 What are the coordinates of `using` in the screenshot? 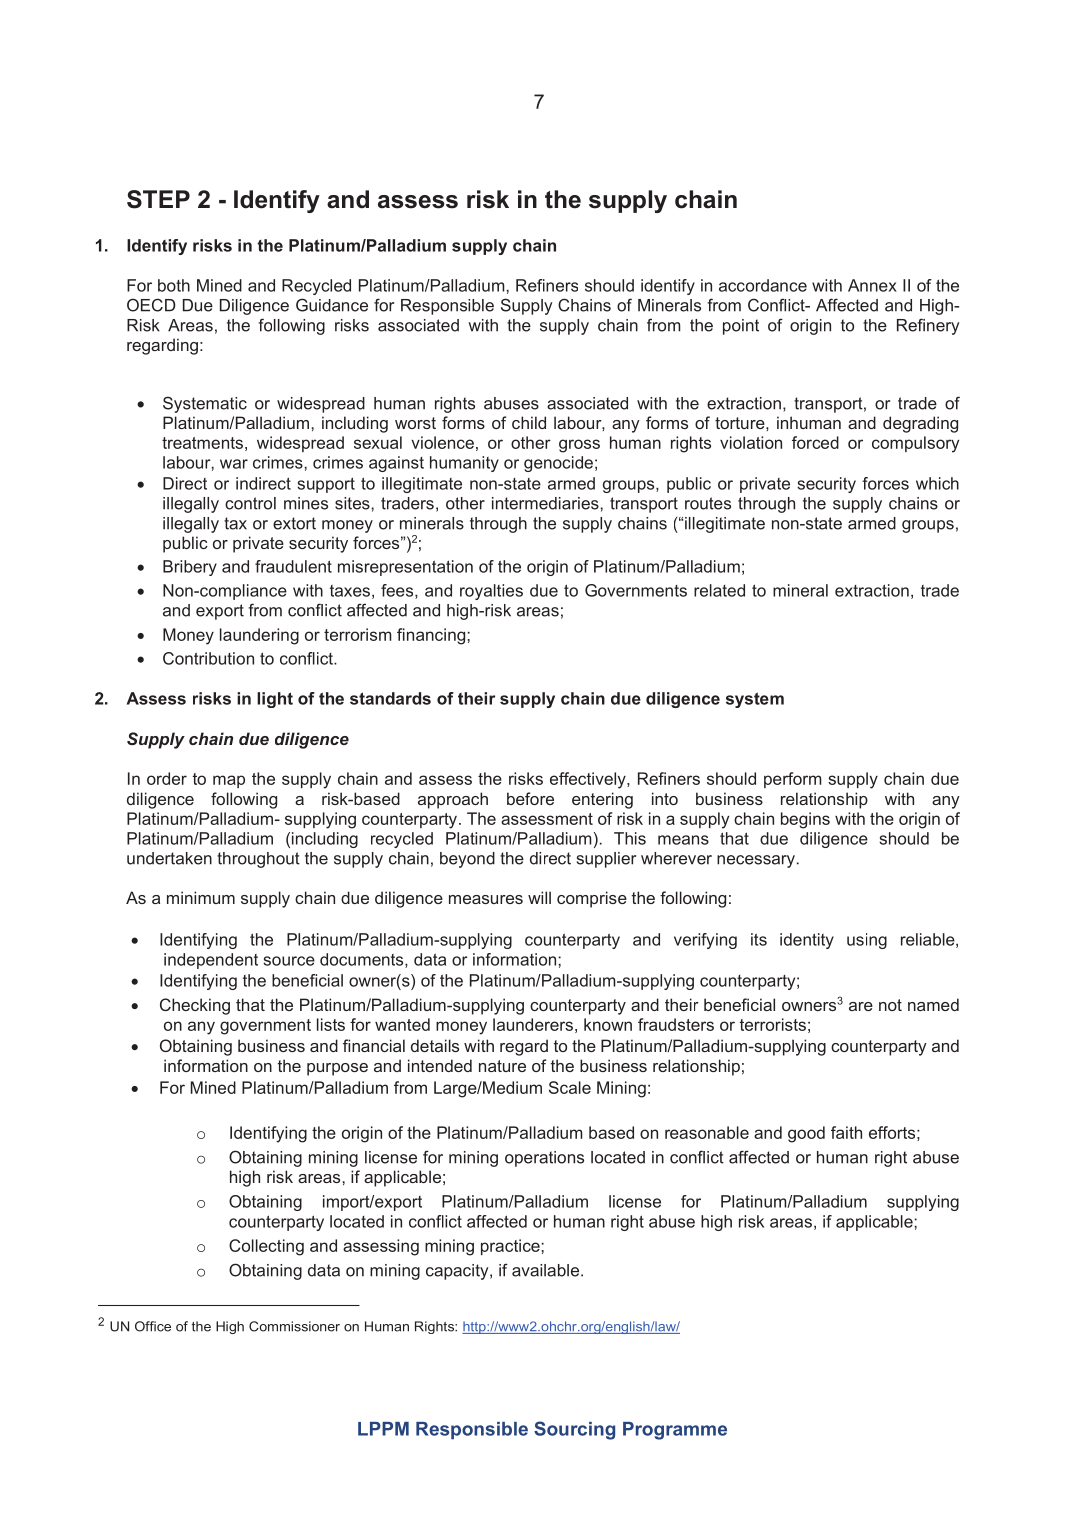 It's located at (867, 941).
